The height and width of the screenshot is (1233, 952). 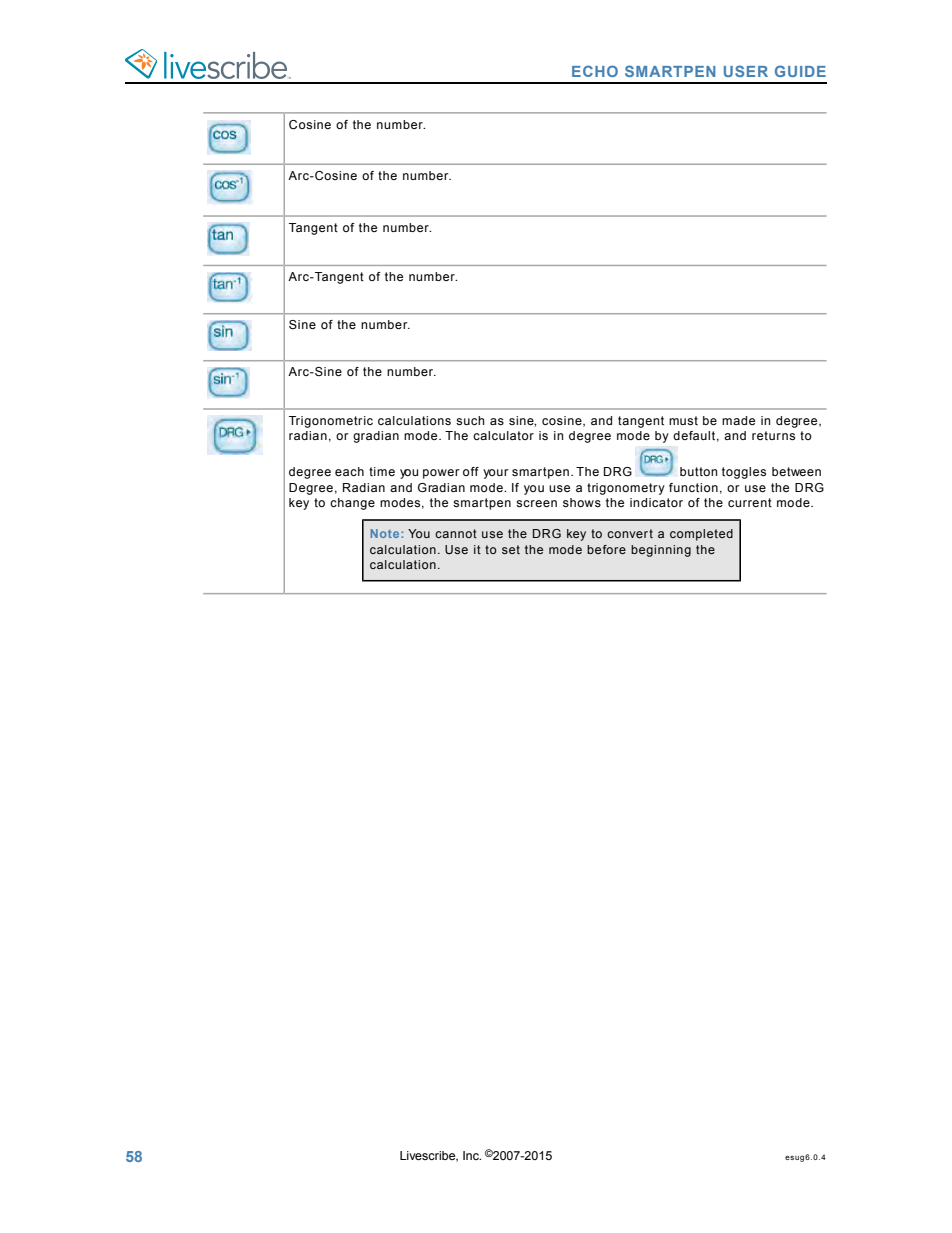 I want to click on set, so click(x=511, y=549).
